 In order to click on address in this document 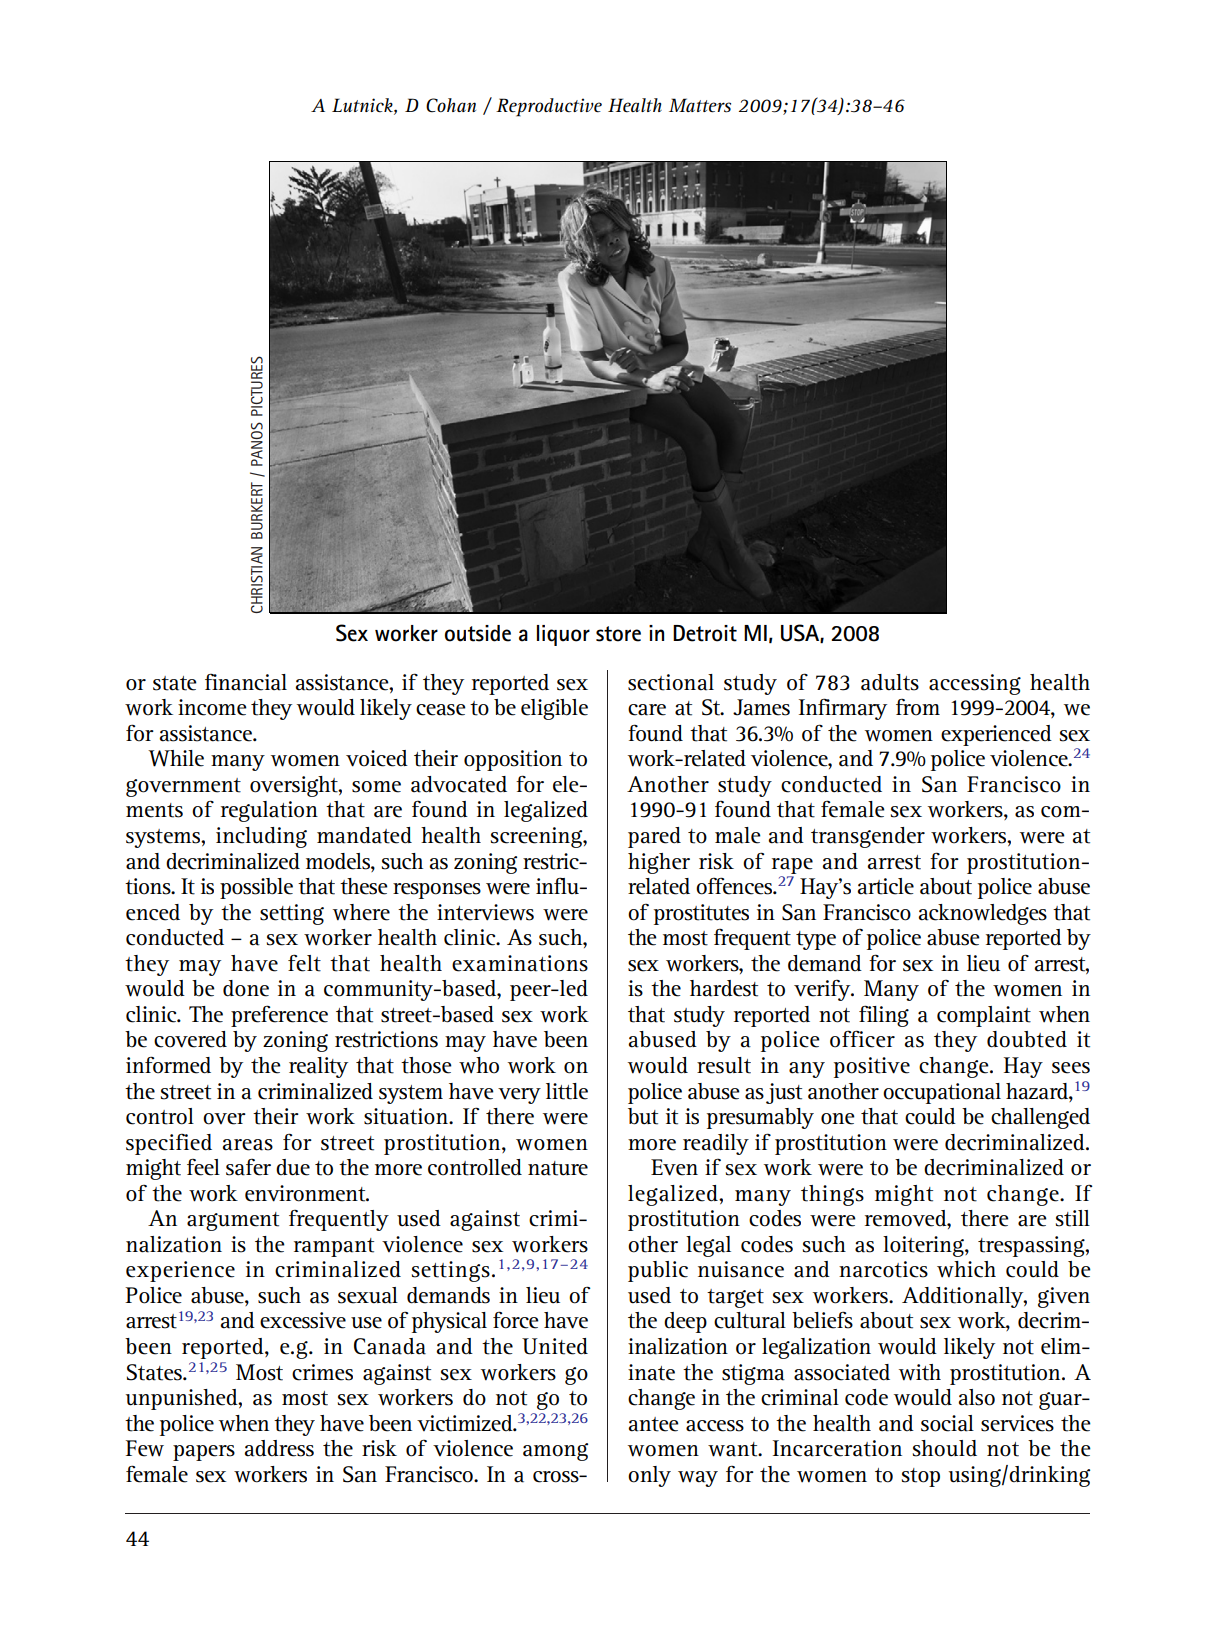, I will do `click(279, 1448)`.
